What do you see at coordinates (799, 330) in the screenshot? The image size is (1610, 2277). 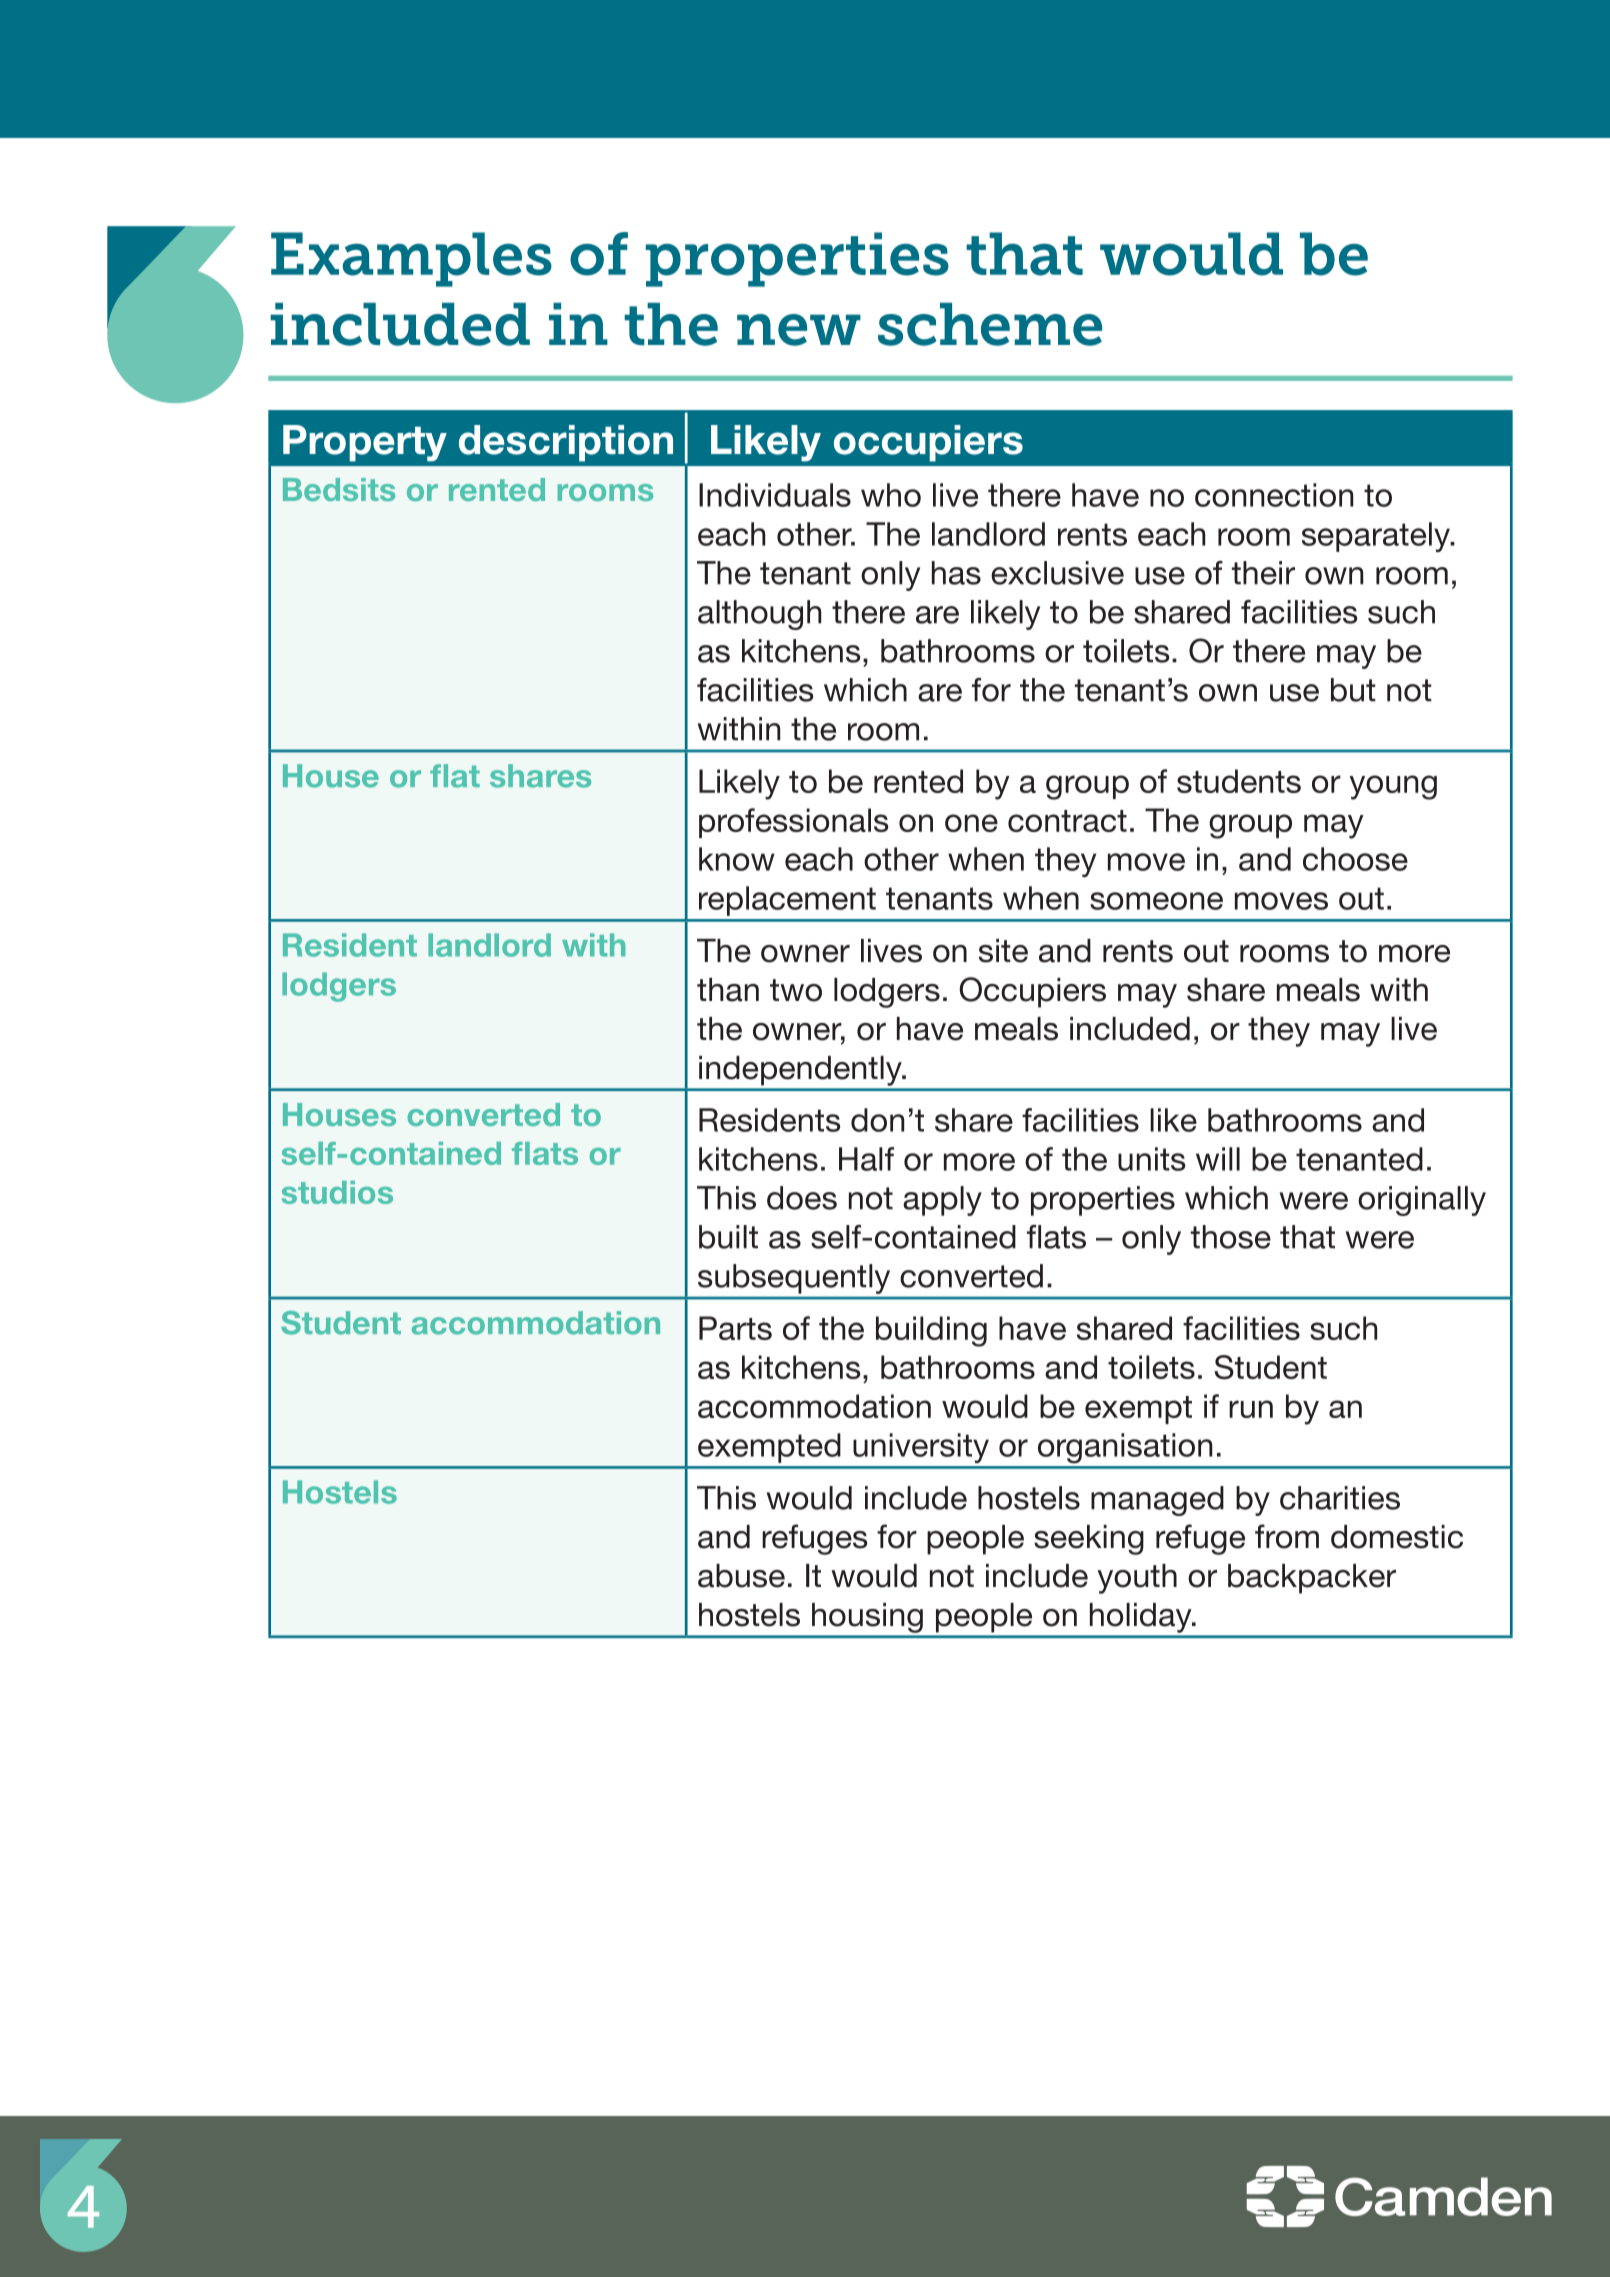 I see `new` at bounding box center [799, 330].
